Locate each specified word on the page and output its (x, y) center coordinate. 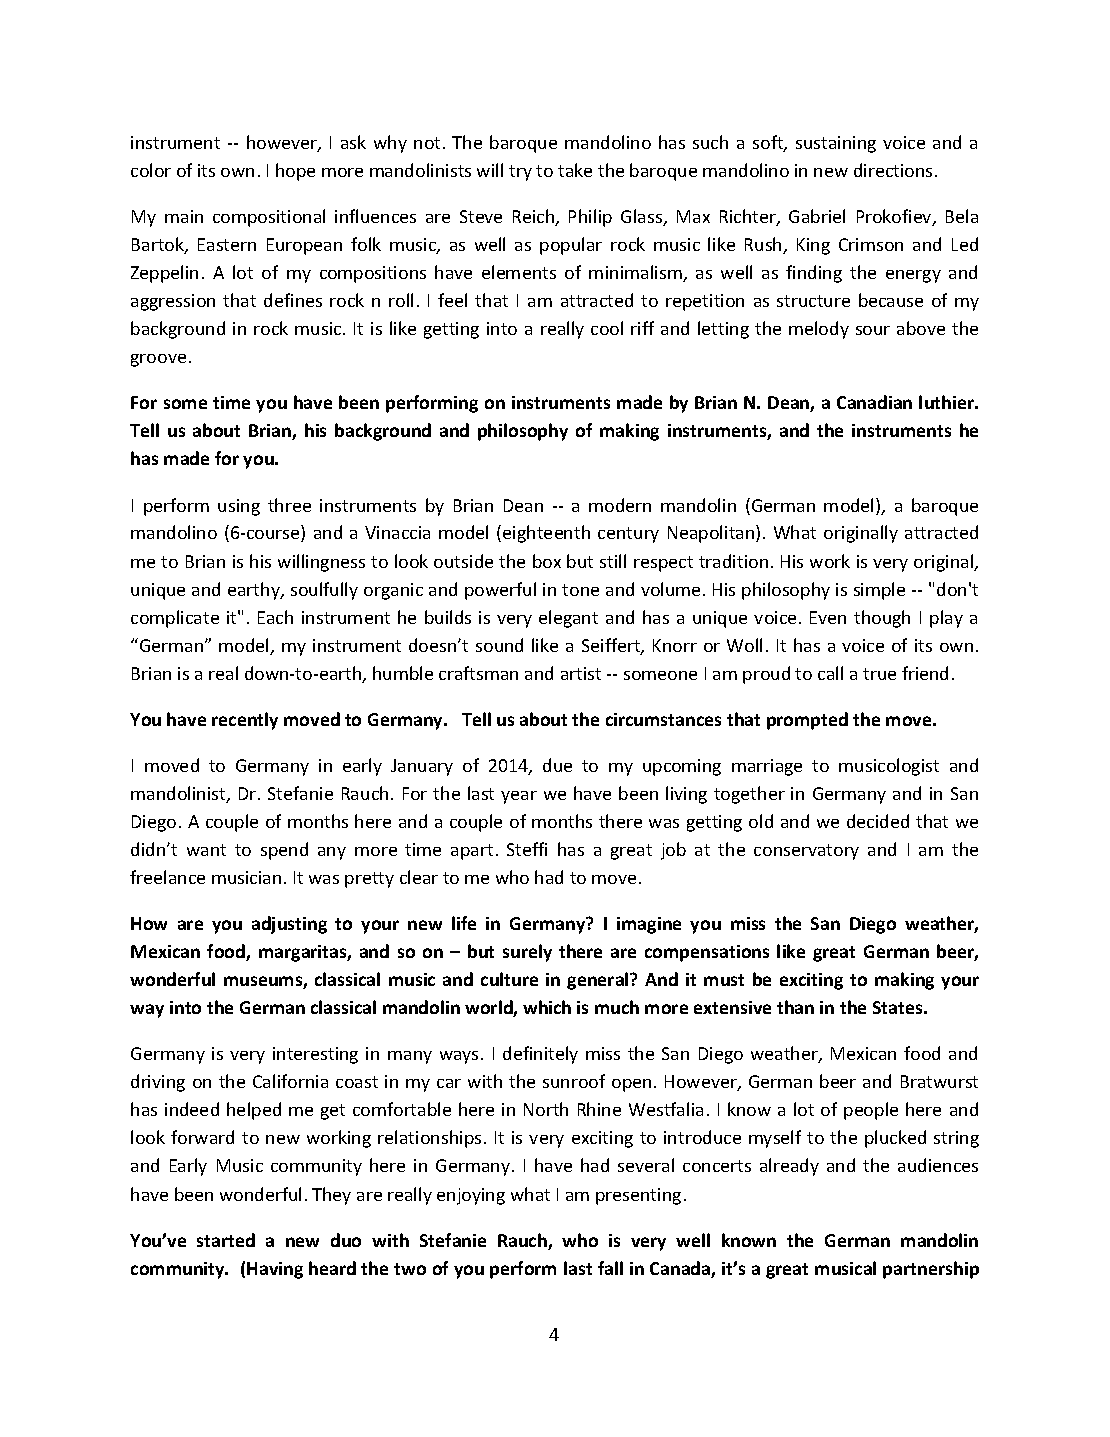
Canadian (874, 402)
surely (527, 953)
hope (295, 172)
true (879, 674)
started (226, 1240)
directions (893, 170)
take (575, 170)
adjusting (289, 925)
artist (581, 673)
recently (245, 721)
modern (620, 505)
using (239, 507)
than (795, 1007)
